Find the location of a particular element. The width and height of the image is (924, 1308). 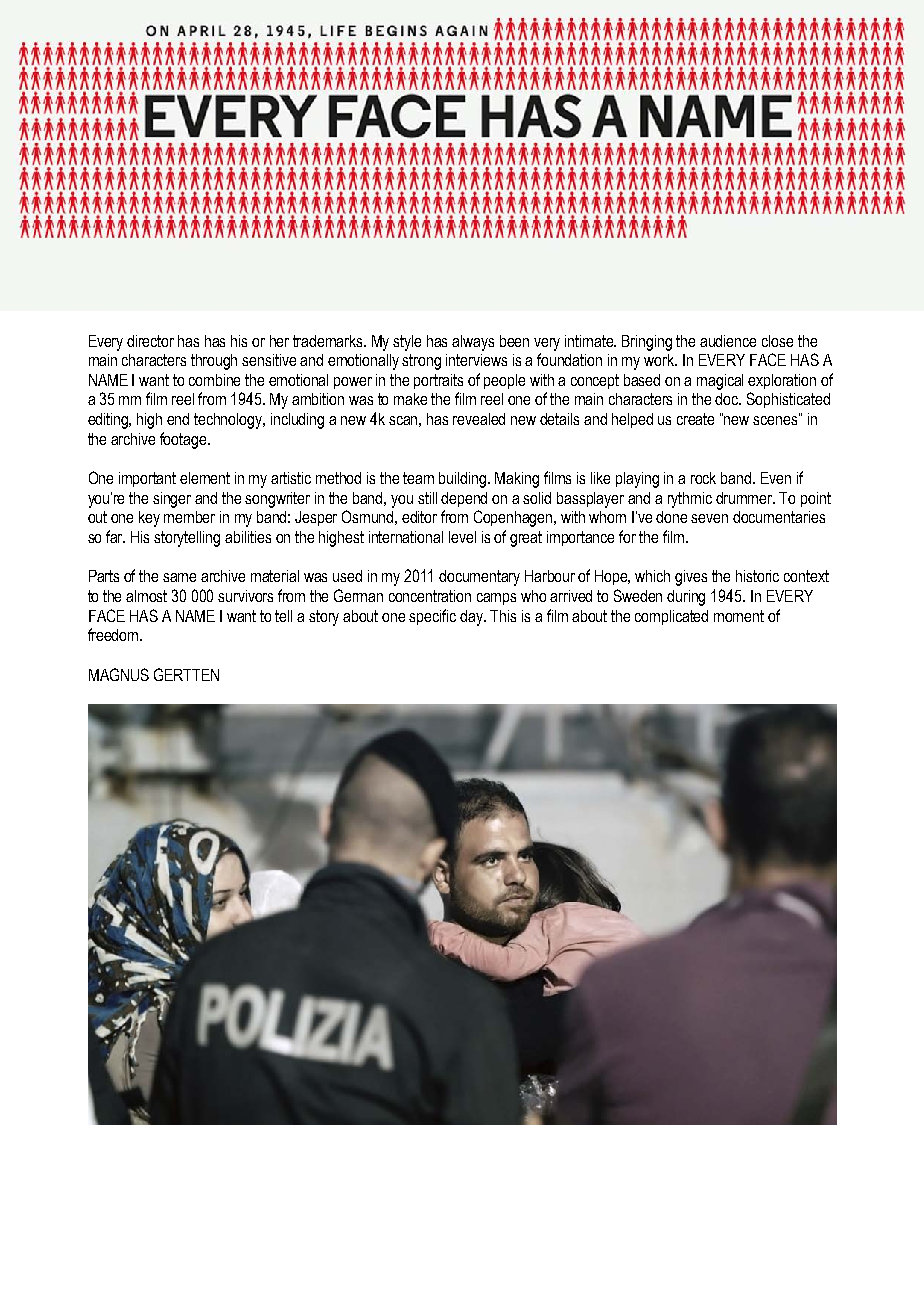

singer is located at coordinates (172, 500).
